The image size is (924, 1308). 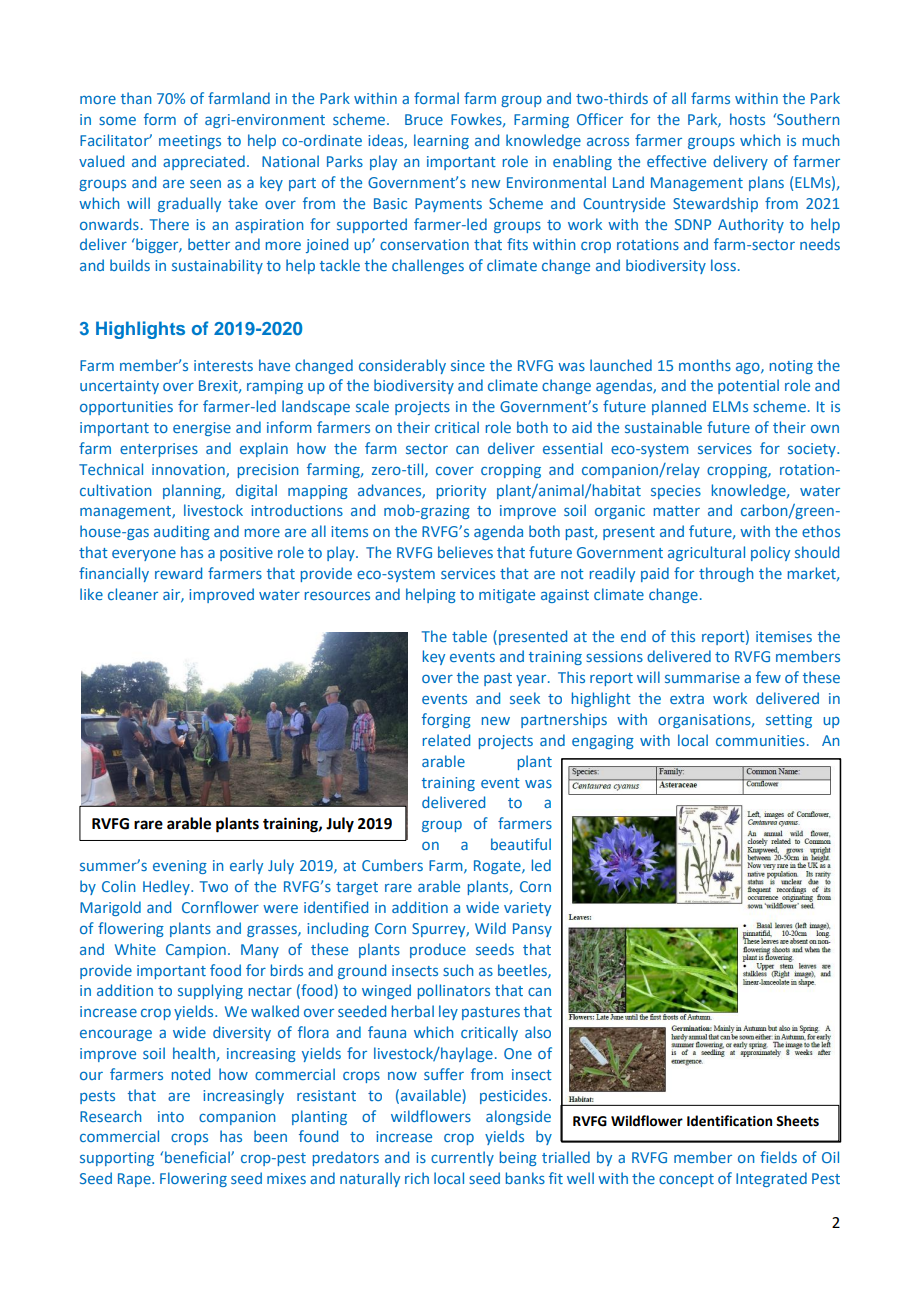 I want to click on meetings, so click(x=190, y=142).
